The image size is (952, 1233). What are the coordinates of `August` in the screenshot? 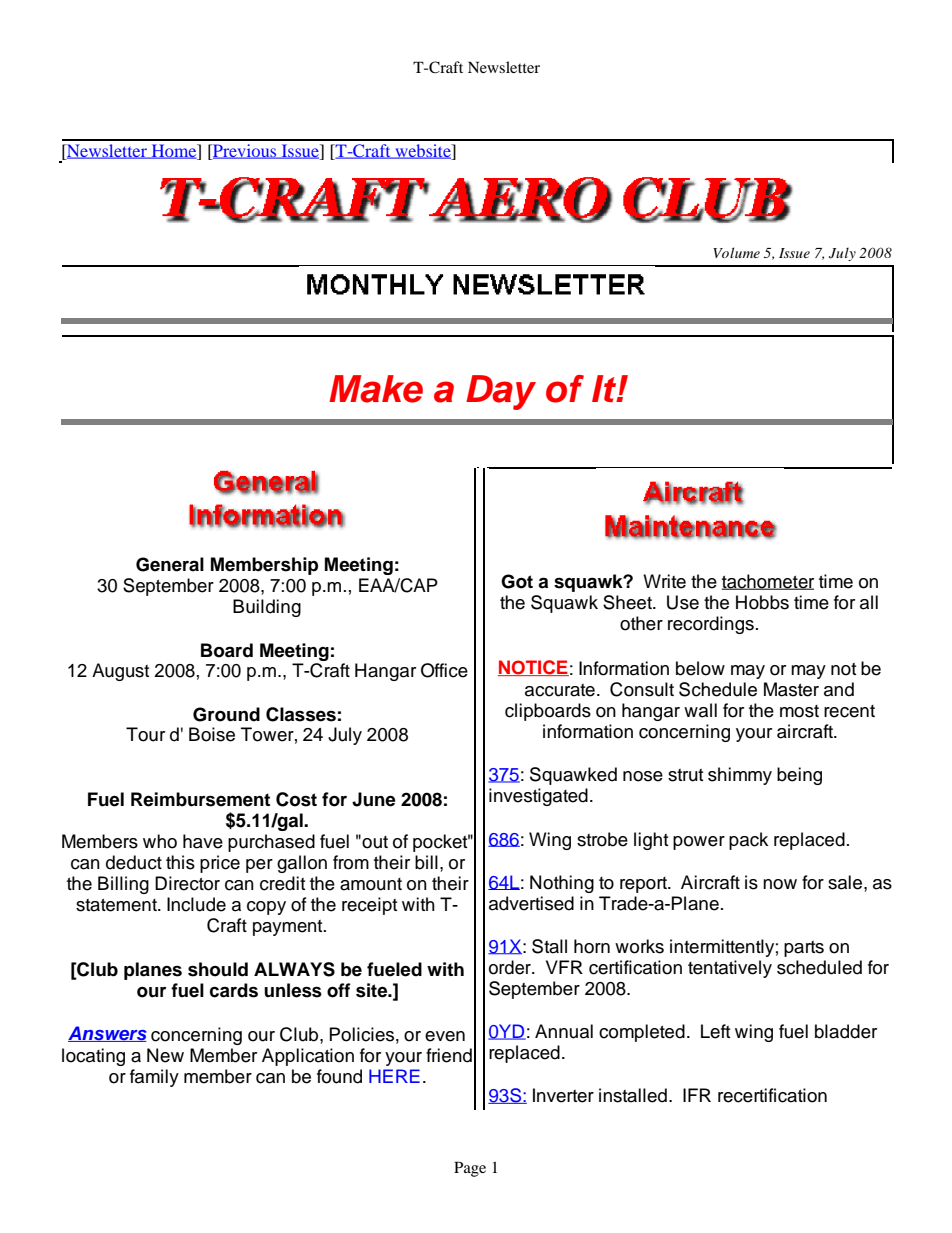 It's located at (120, 672).
